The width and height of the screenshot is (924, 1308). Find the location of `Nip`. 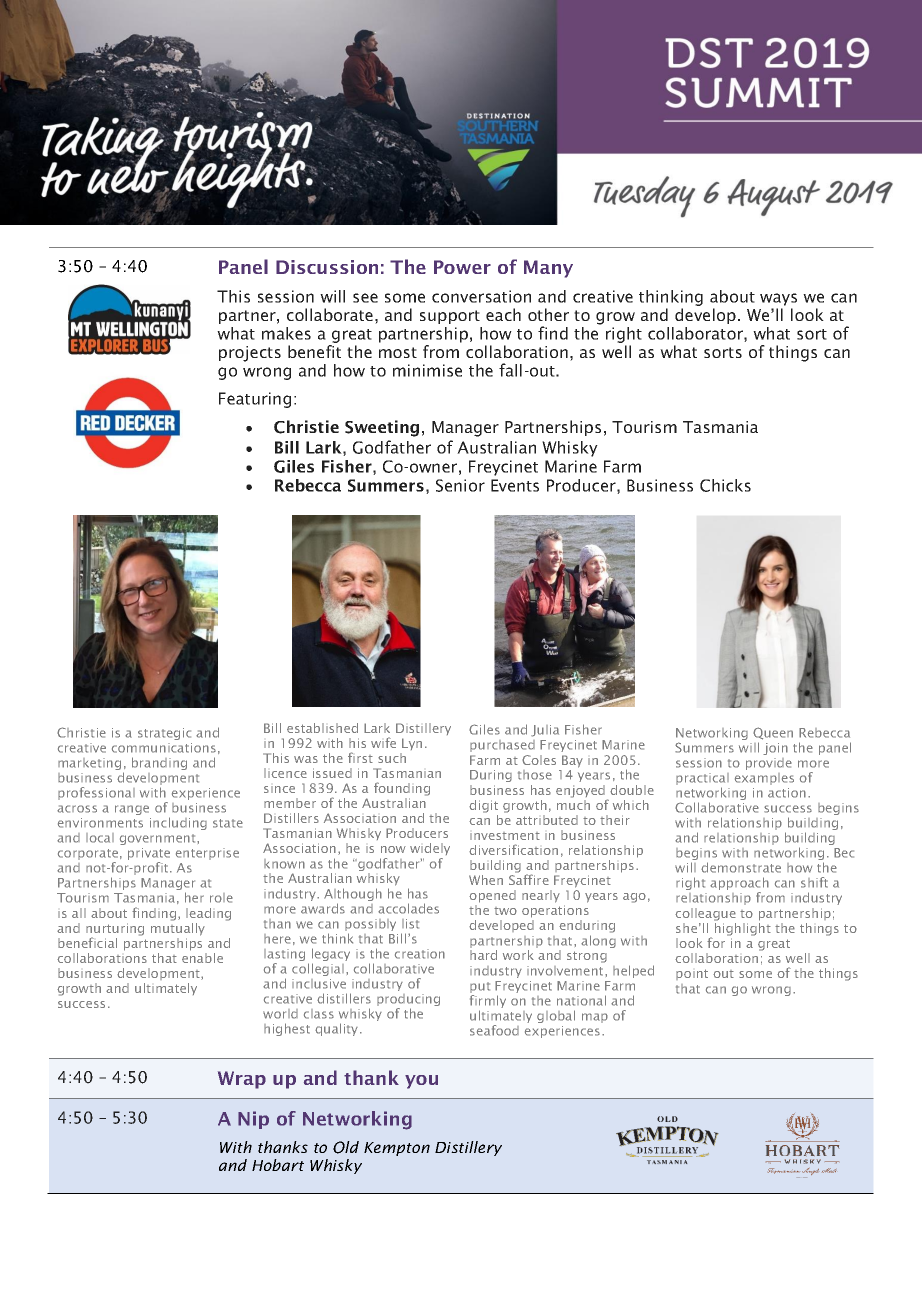

Nip is located at coordinates (253, 1120).
